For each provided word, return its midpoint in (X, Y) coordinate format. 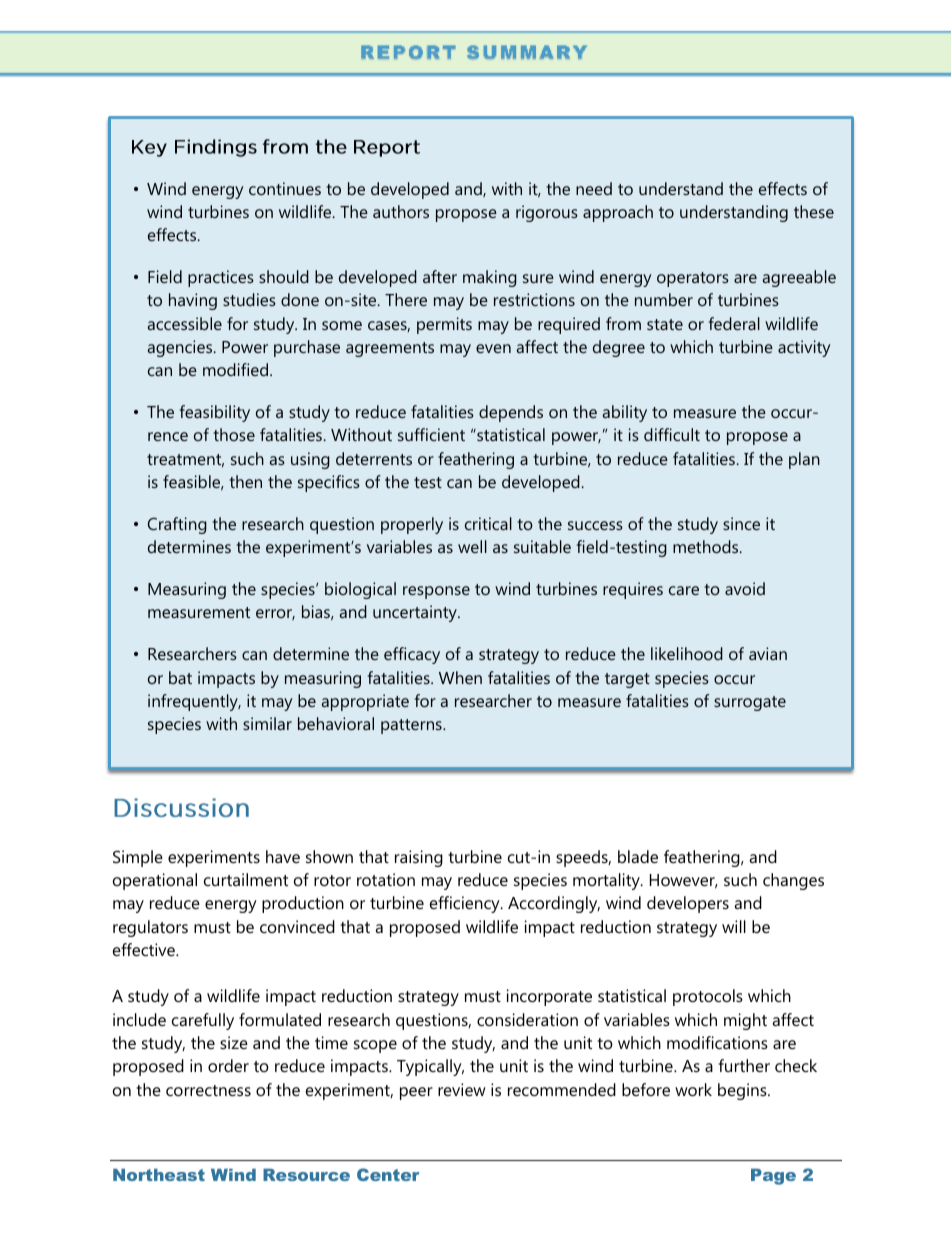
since (741, 523)
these (814, 211)
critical (488, 523)
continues (285, 188)
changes (793, 881)
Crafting (177, 525)
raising (419, 858)
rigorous (547, 213)
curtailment (246, 879)
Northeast (159, 1175)
